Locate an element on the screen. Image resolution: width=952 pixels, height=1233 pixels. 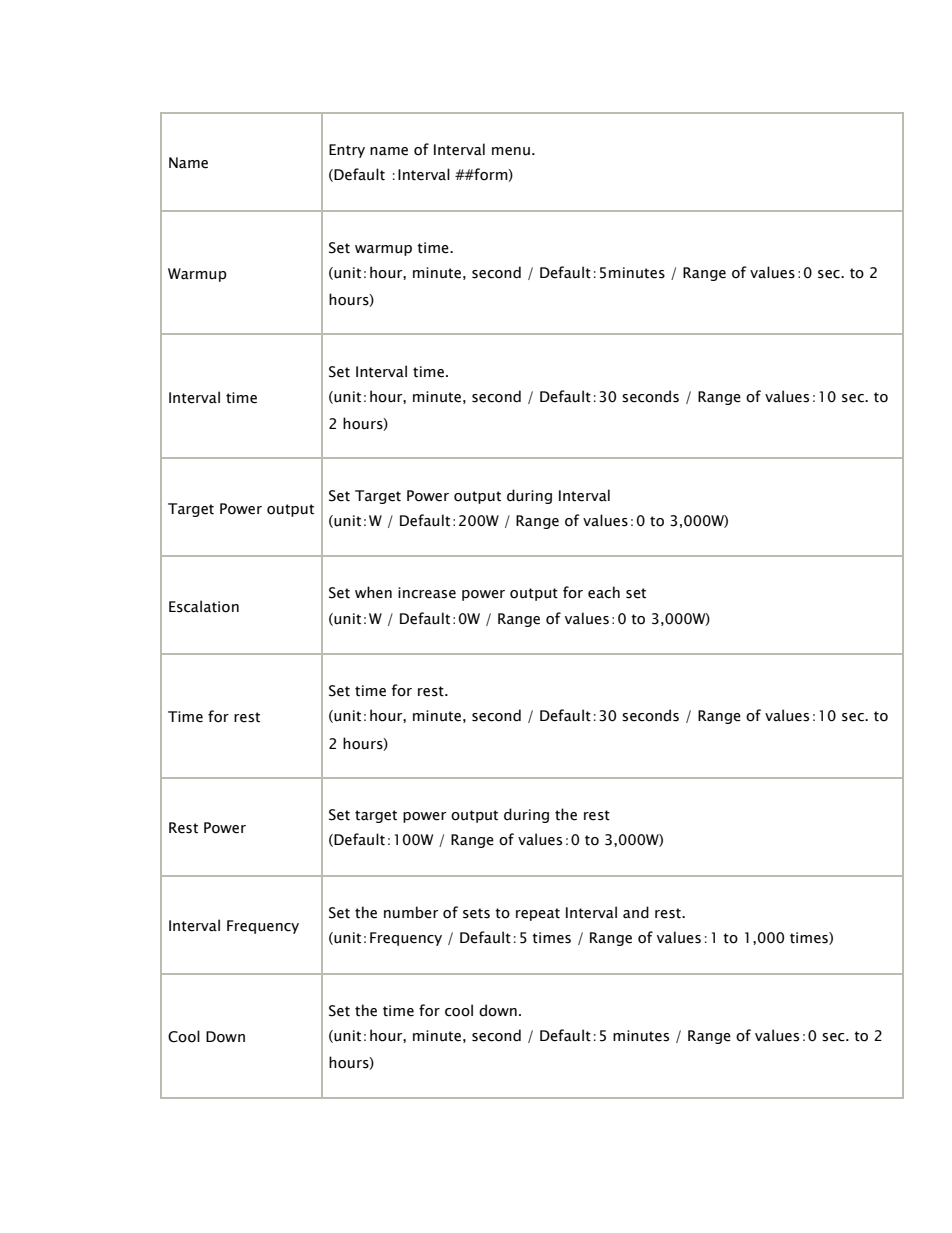
menu is located at coordinates (511, 151).
